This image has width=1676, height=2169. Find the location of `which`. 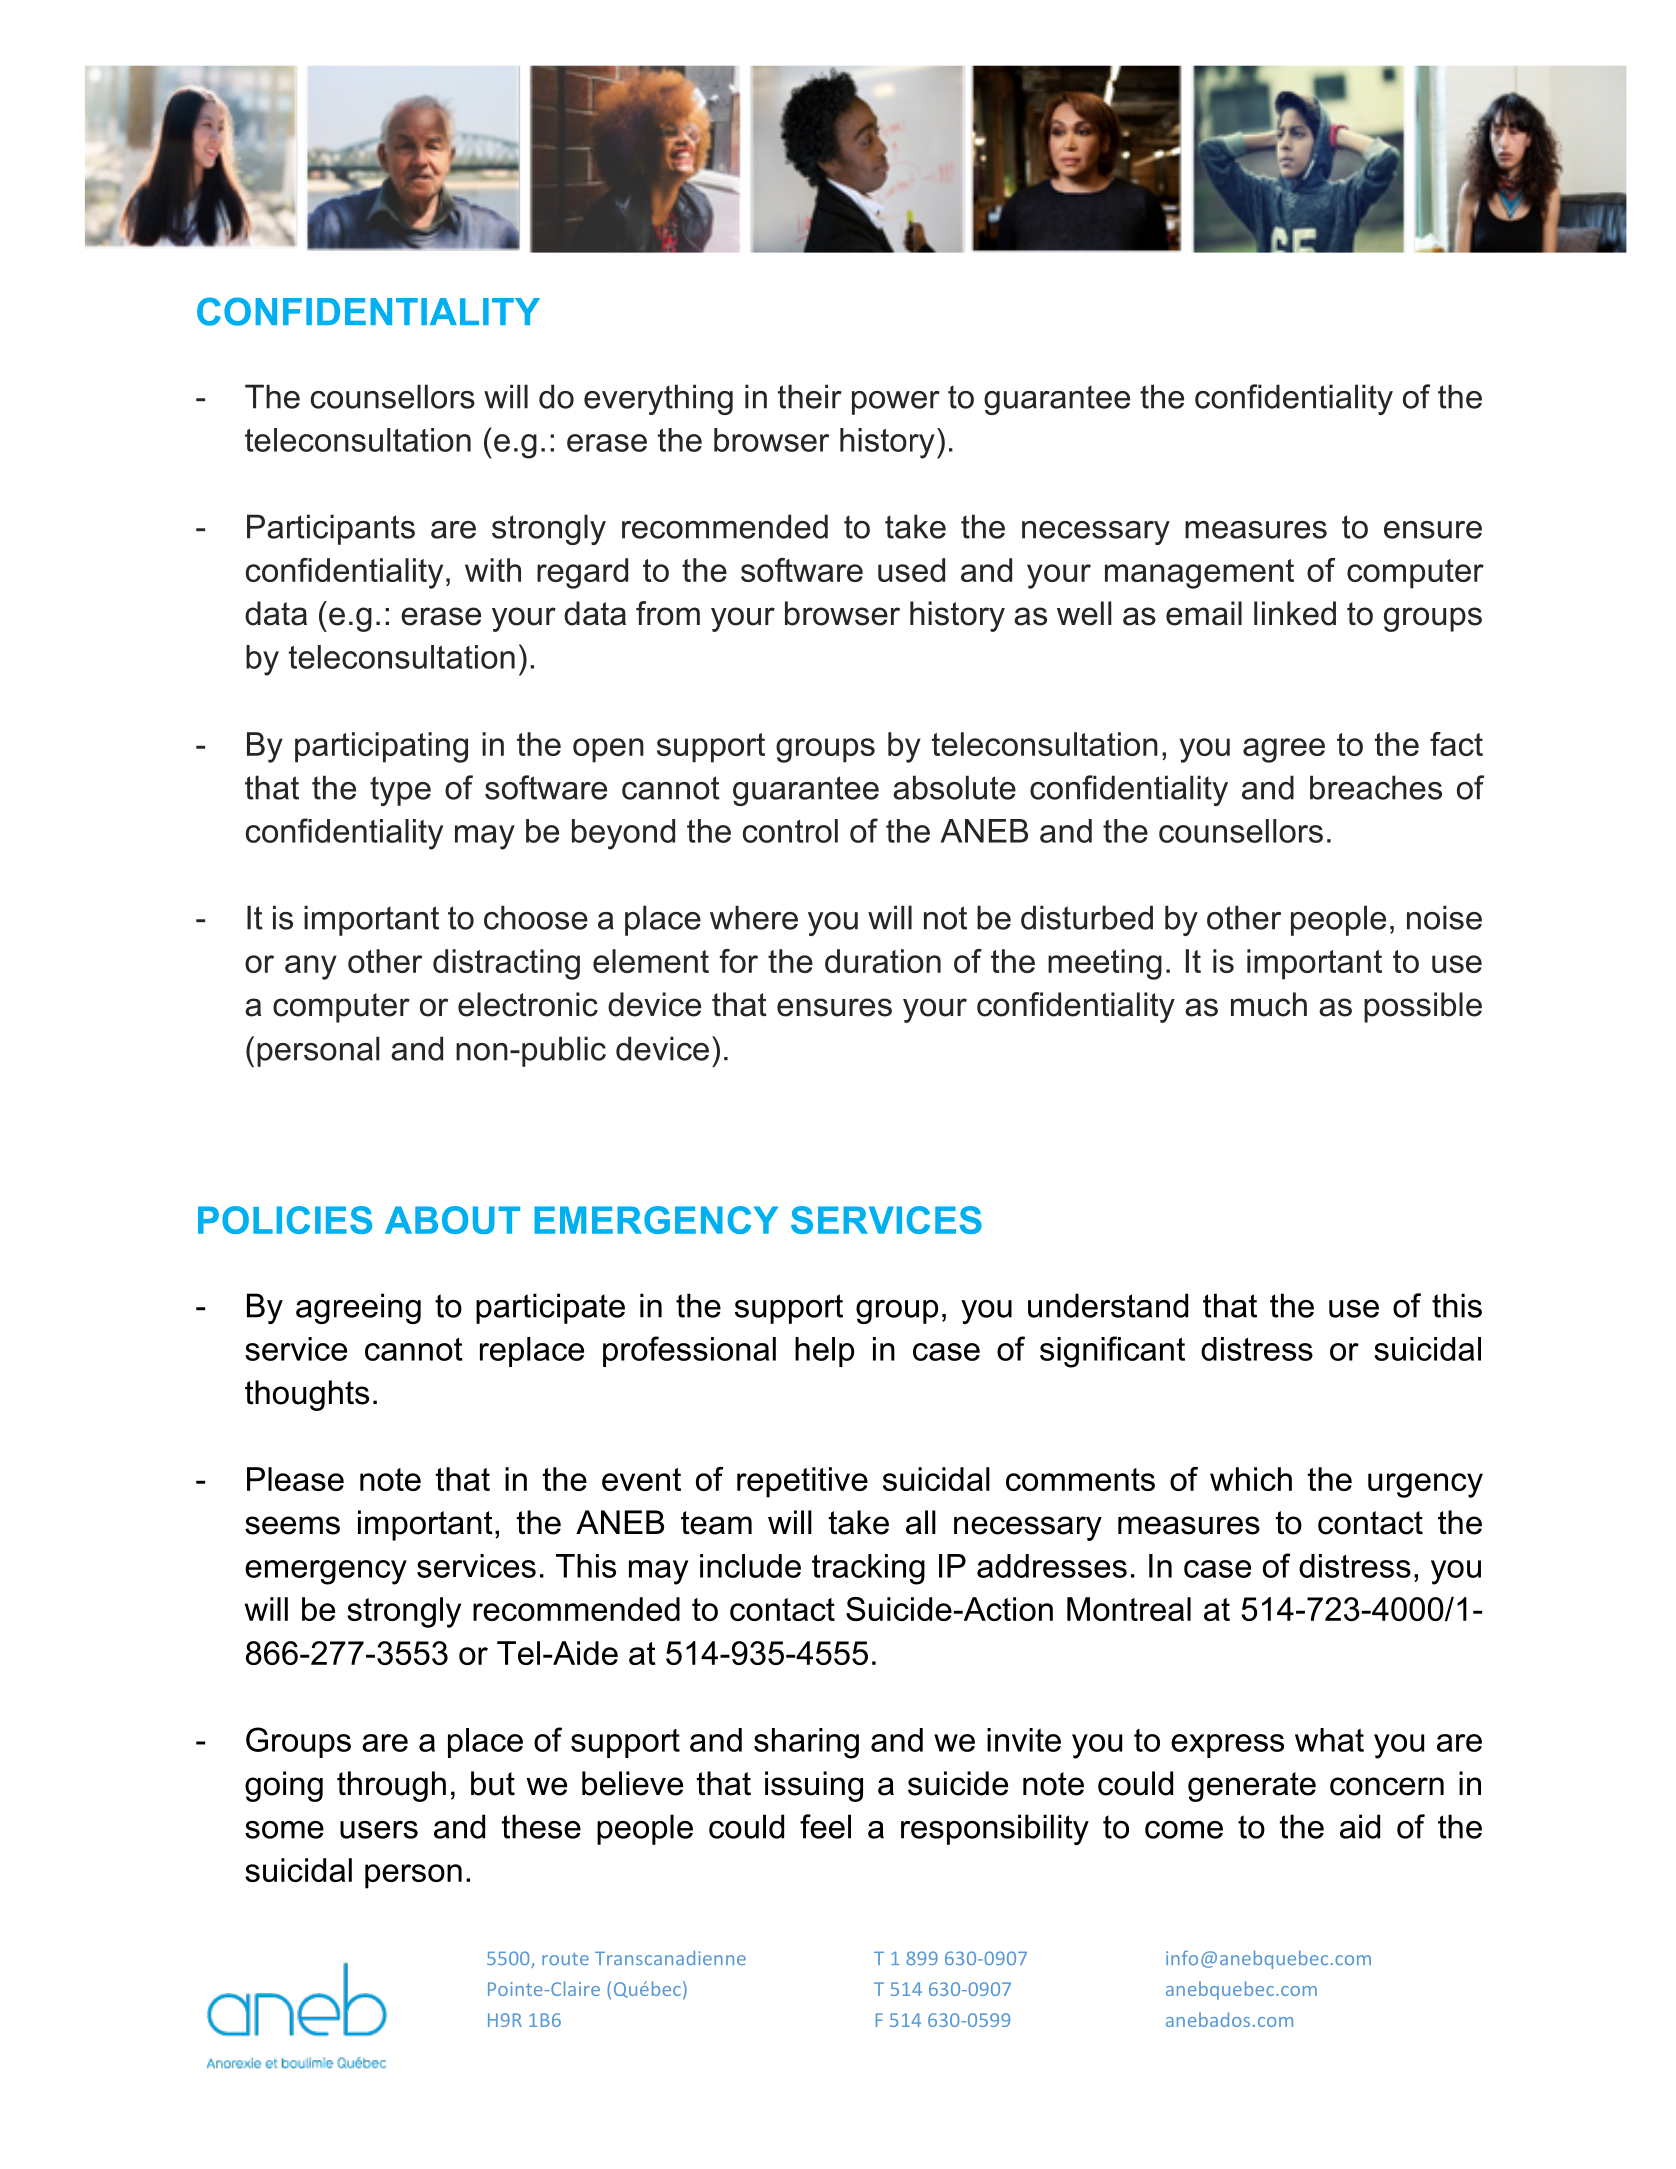

which is located at coordinates (1251, 1479).
